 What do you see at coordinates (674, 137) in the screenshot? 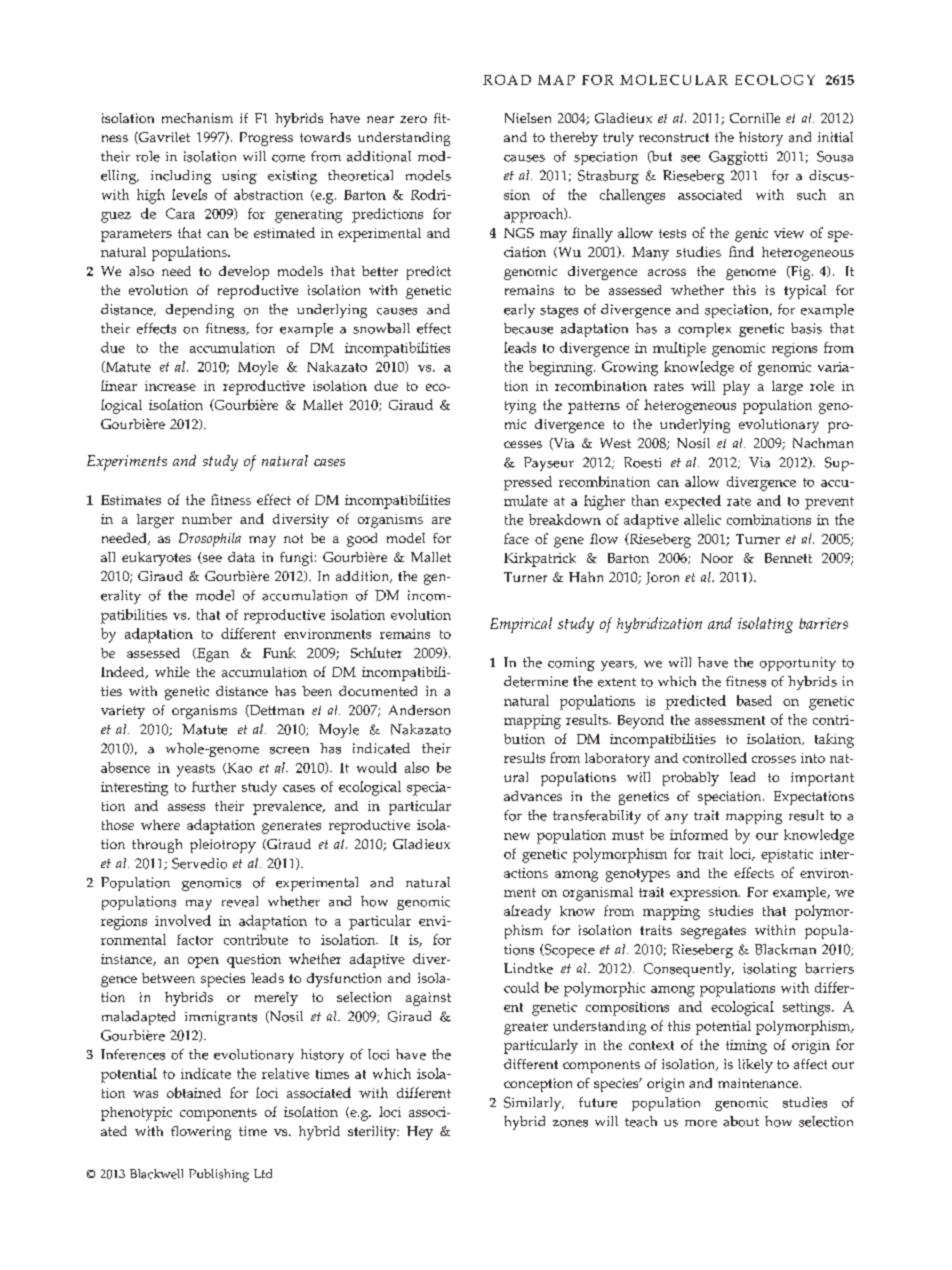
I see `reconstruct` at bounding box center [674, 137].
